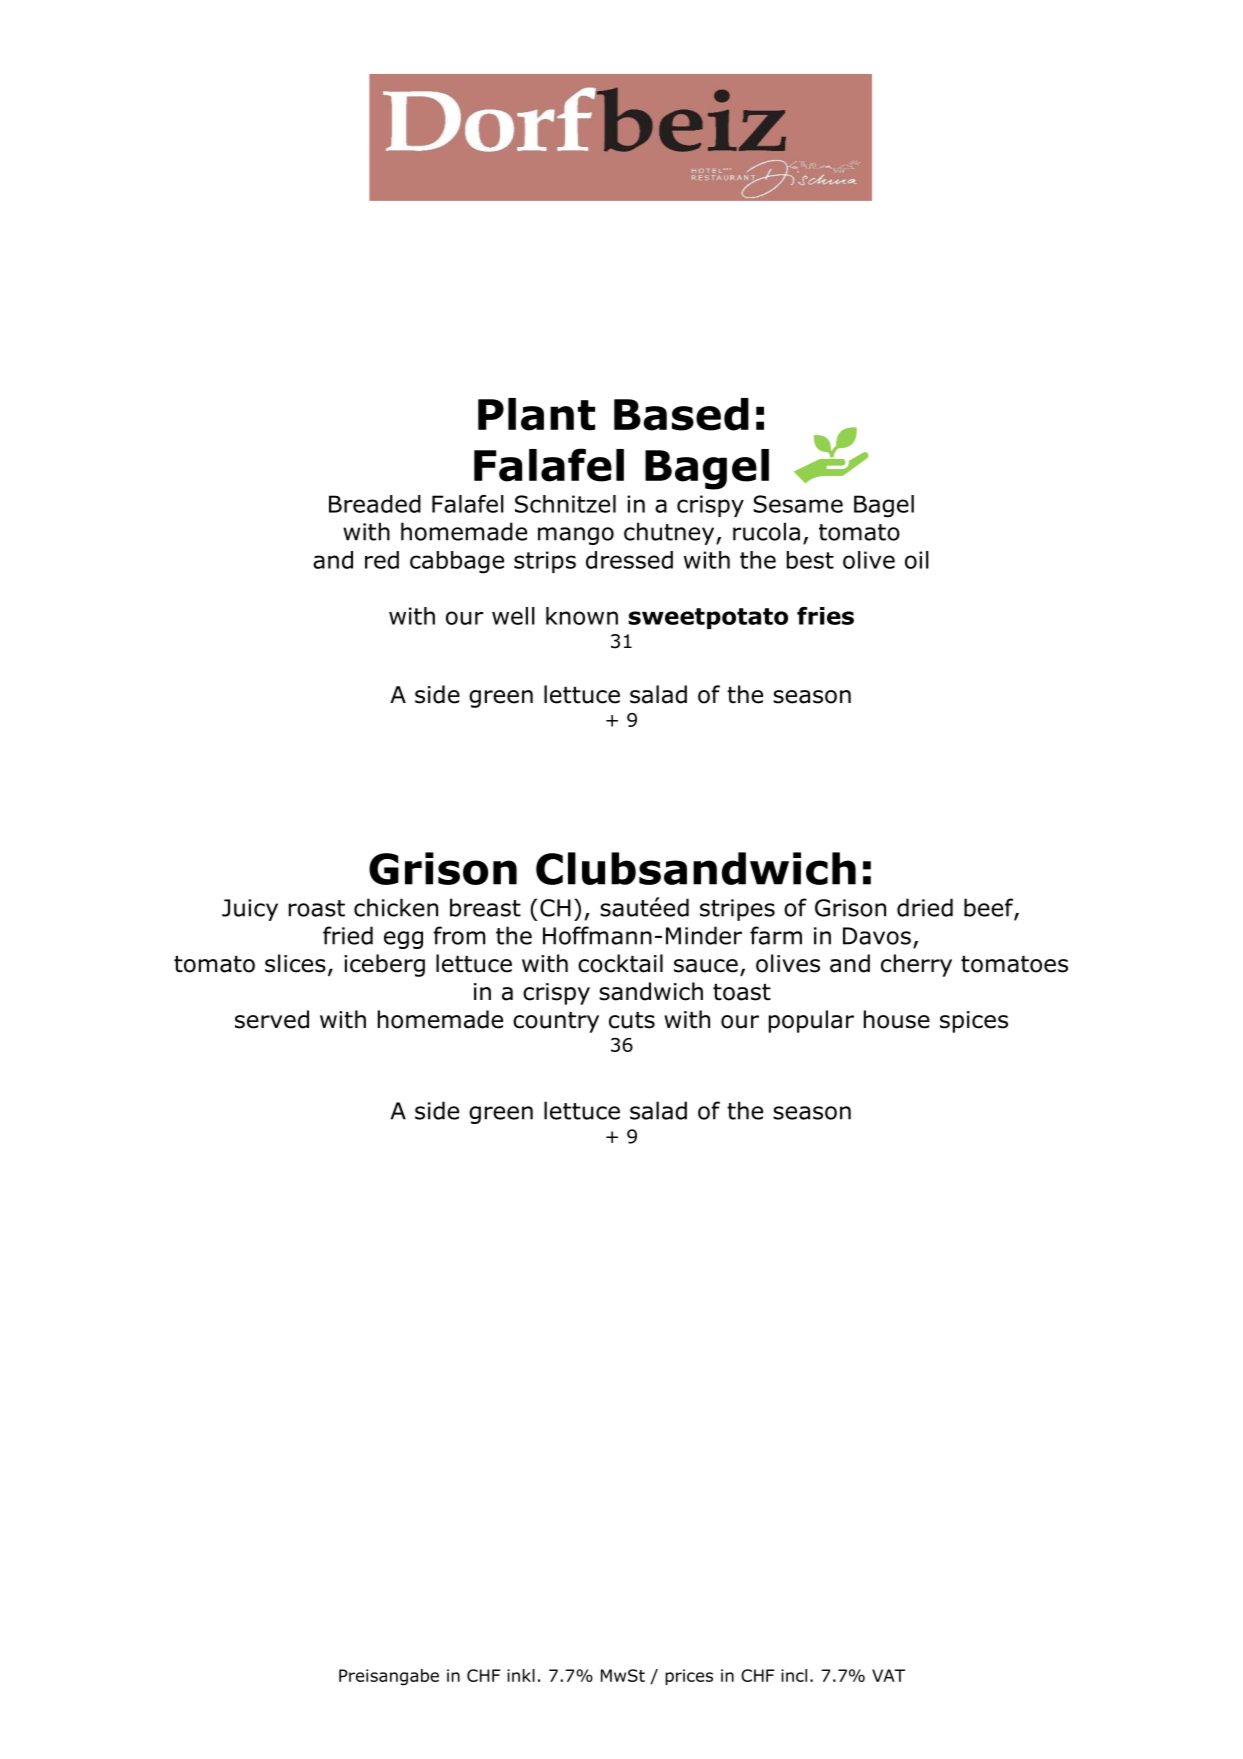  Describe the element at coordinates (272, 1019) in the screenshot. I see `served` at that location.
